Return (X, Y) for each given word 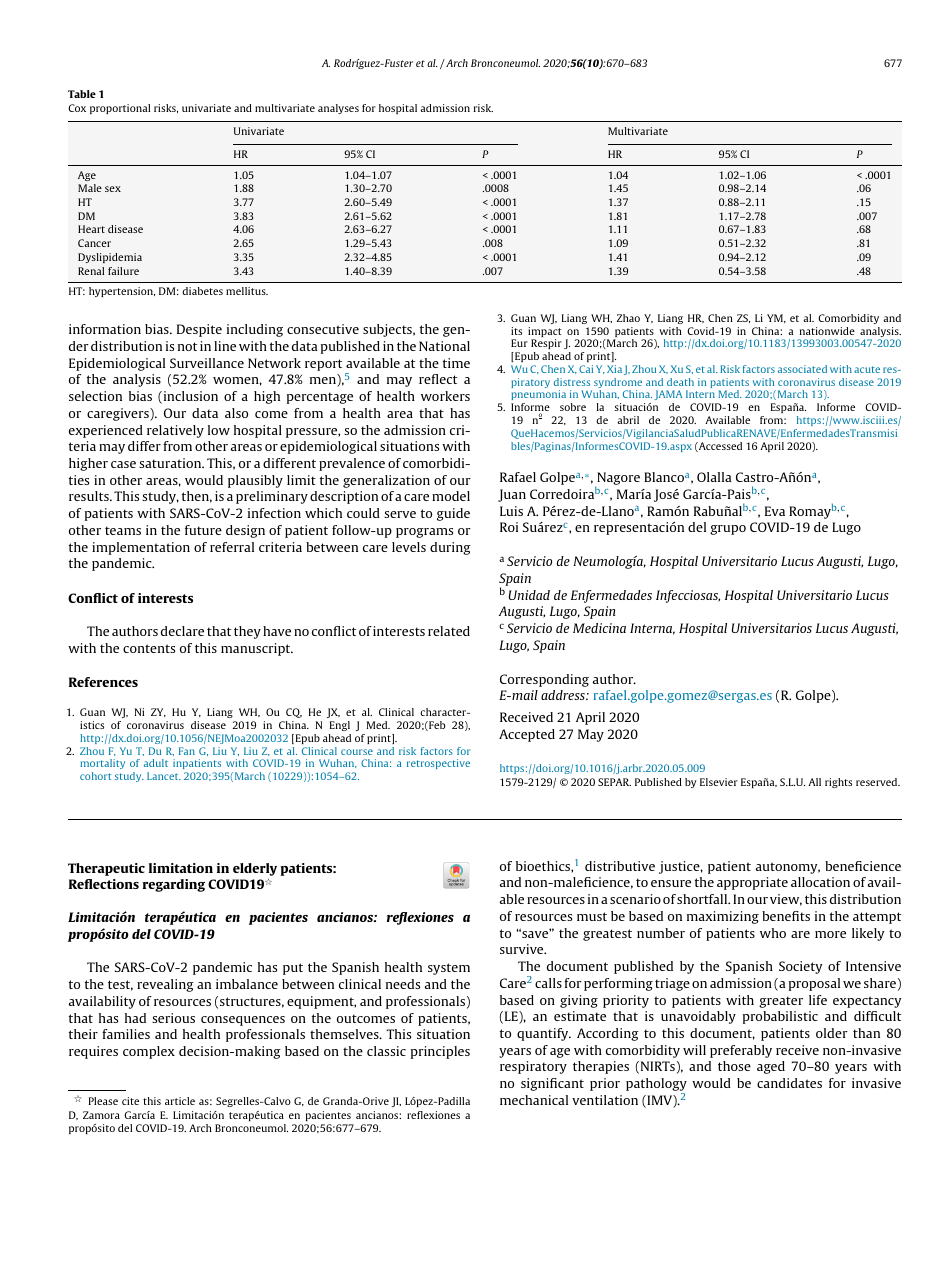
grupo (728, 530)
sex (113, 189)
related (449, 631)
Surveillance (207, 363)
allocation (820, 882)
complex (149, 1052)
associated (802, 369)
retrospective (438, 764)
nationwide (827, 331)
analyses (338, 109)
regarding (173, 885)
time (456, 363)
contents (149, 648)
